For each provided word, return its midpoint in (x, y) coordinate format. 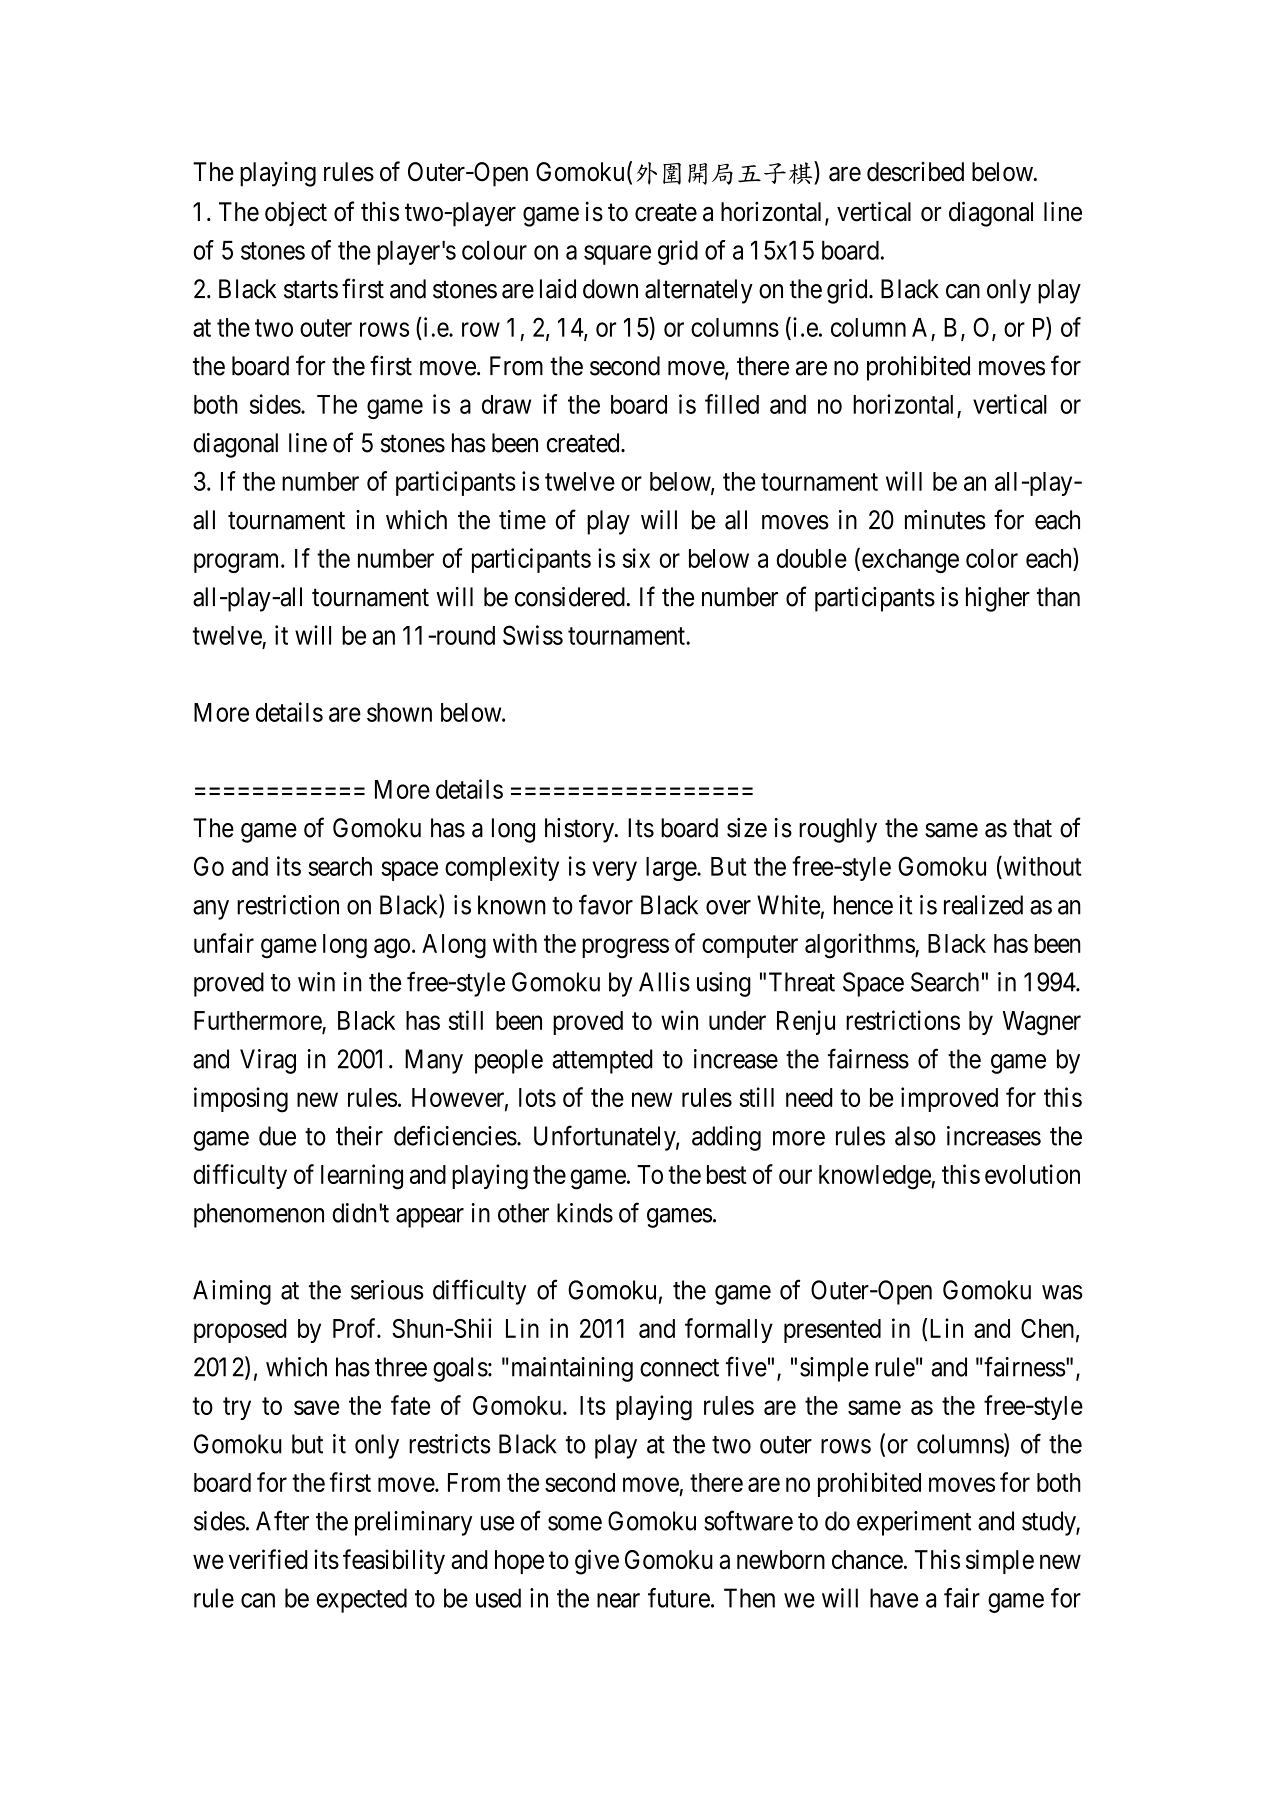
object (296, 214)
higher (998, 599)
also (915, 1136)
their (359, 1136)
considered (570, 597)
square (617, 255)
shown (399, 712)
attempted (602, 1061)
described (915, 172)
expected (361, 1600)
